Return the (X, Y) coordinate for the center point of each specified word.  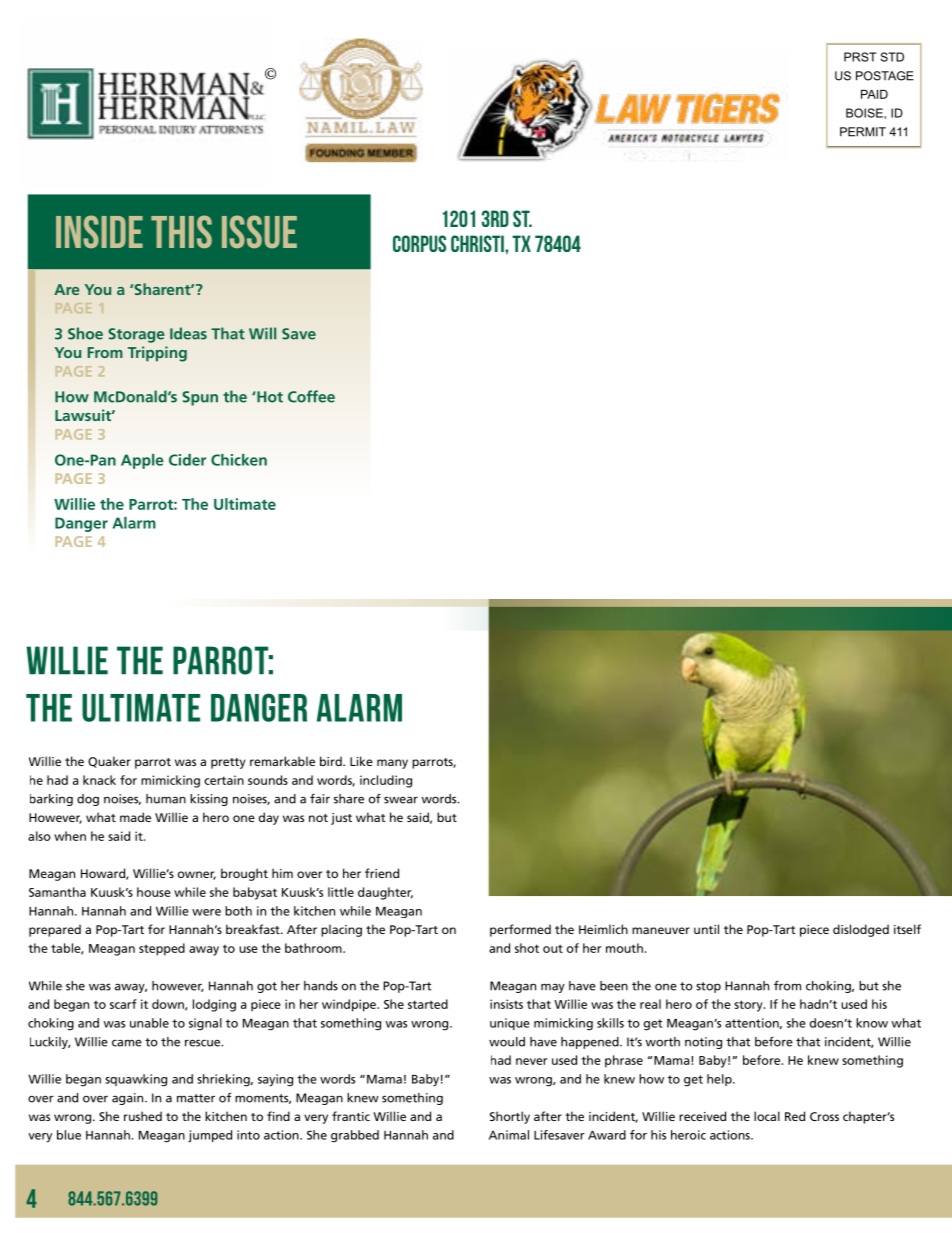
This (181, 231)
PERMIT (863, 132)
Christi (478, 243)
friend (382, 873)
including (386, 781)
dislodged (861, 930)
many (392, 764)
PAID (874, 94)
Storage (136, 335)
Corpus (419, 243)
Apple (142, 461)
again (129, 1099)
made (135, 817)
